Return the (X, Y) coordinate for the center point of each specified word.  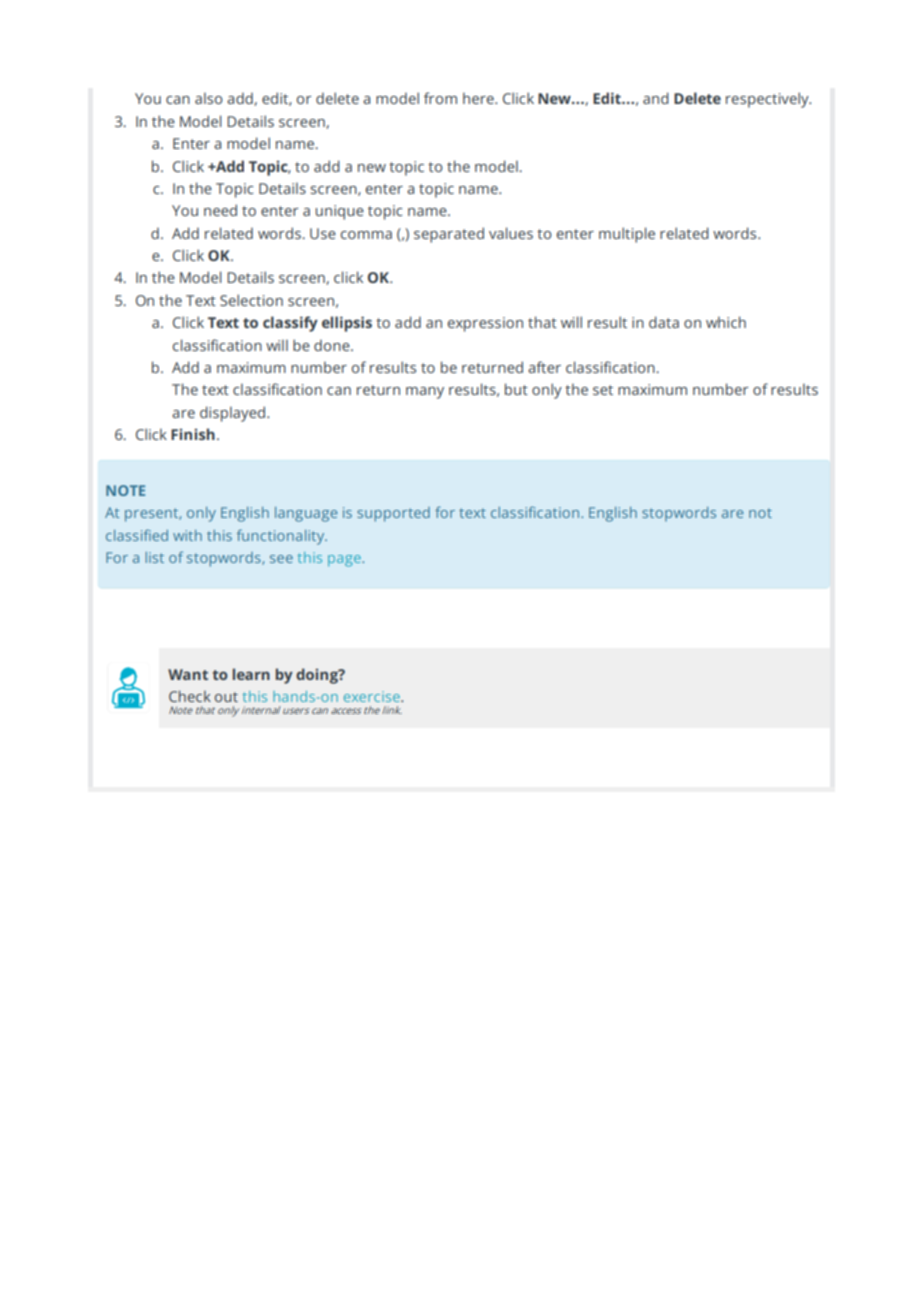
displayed (232, 414)
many (425, 393)
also (208, 98)
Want (188, 674)
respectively (768, 100)
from (440, 98)
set (603, 390)
